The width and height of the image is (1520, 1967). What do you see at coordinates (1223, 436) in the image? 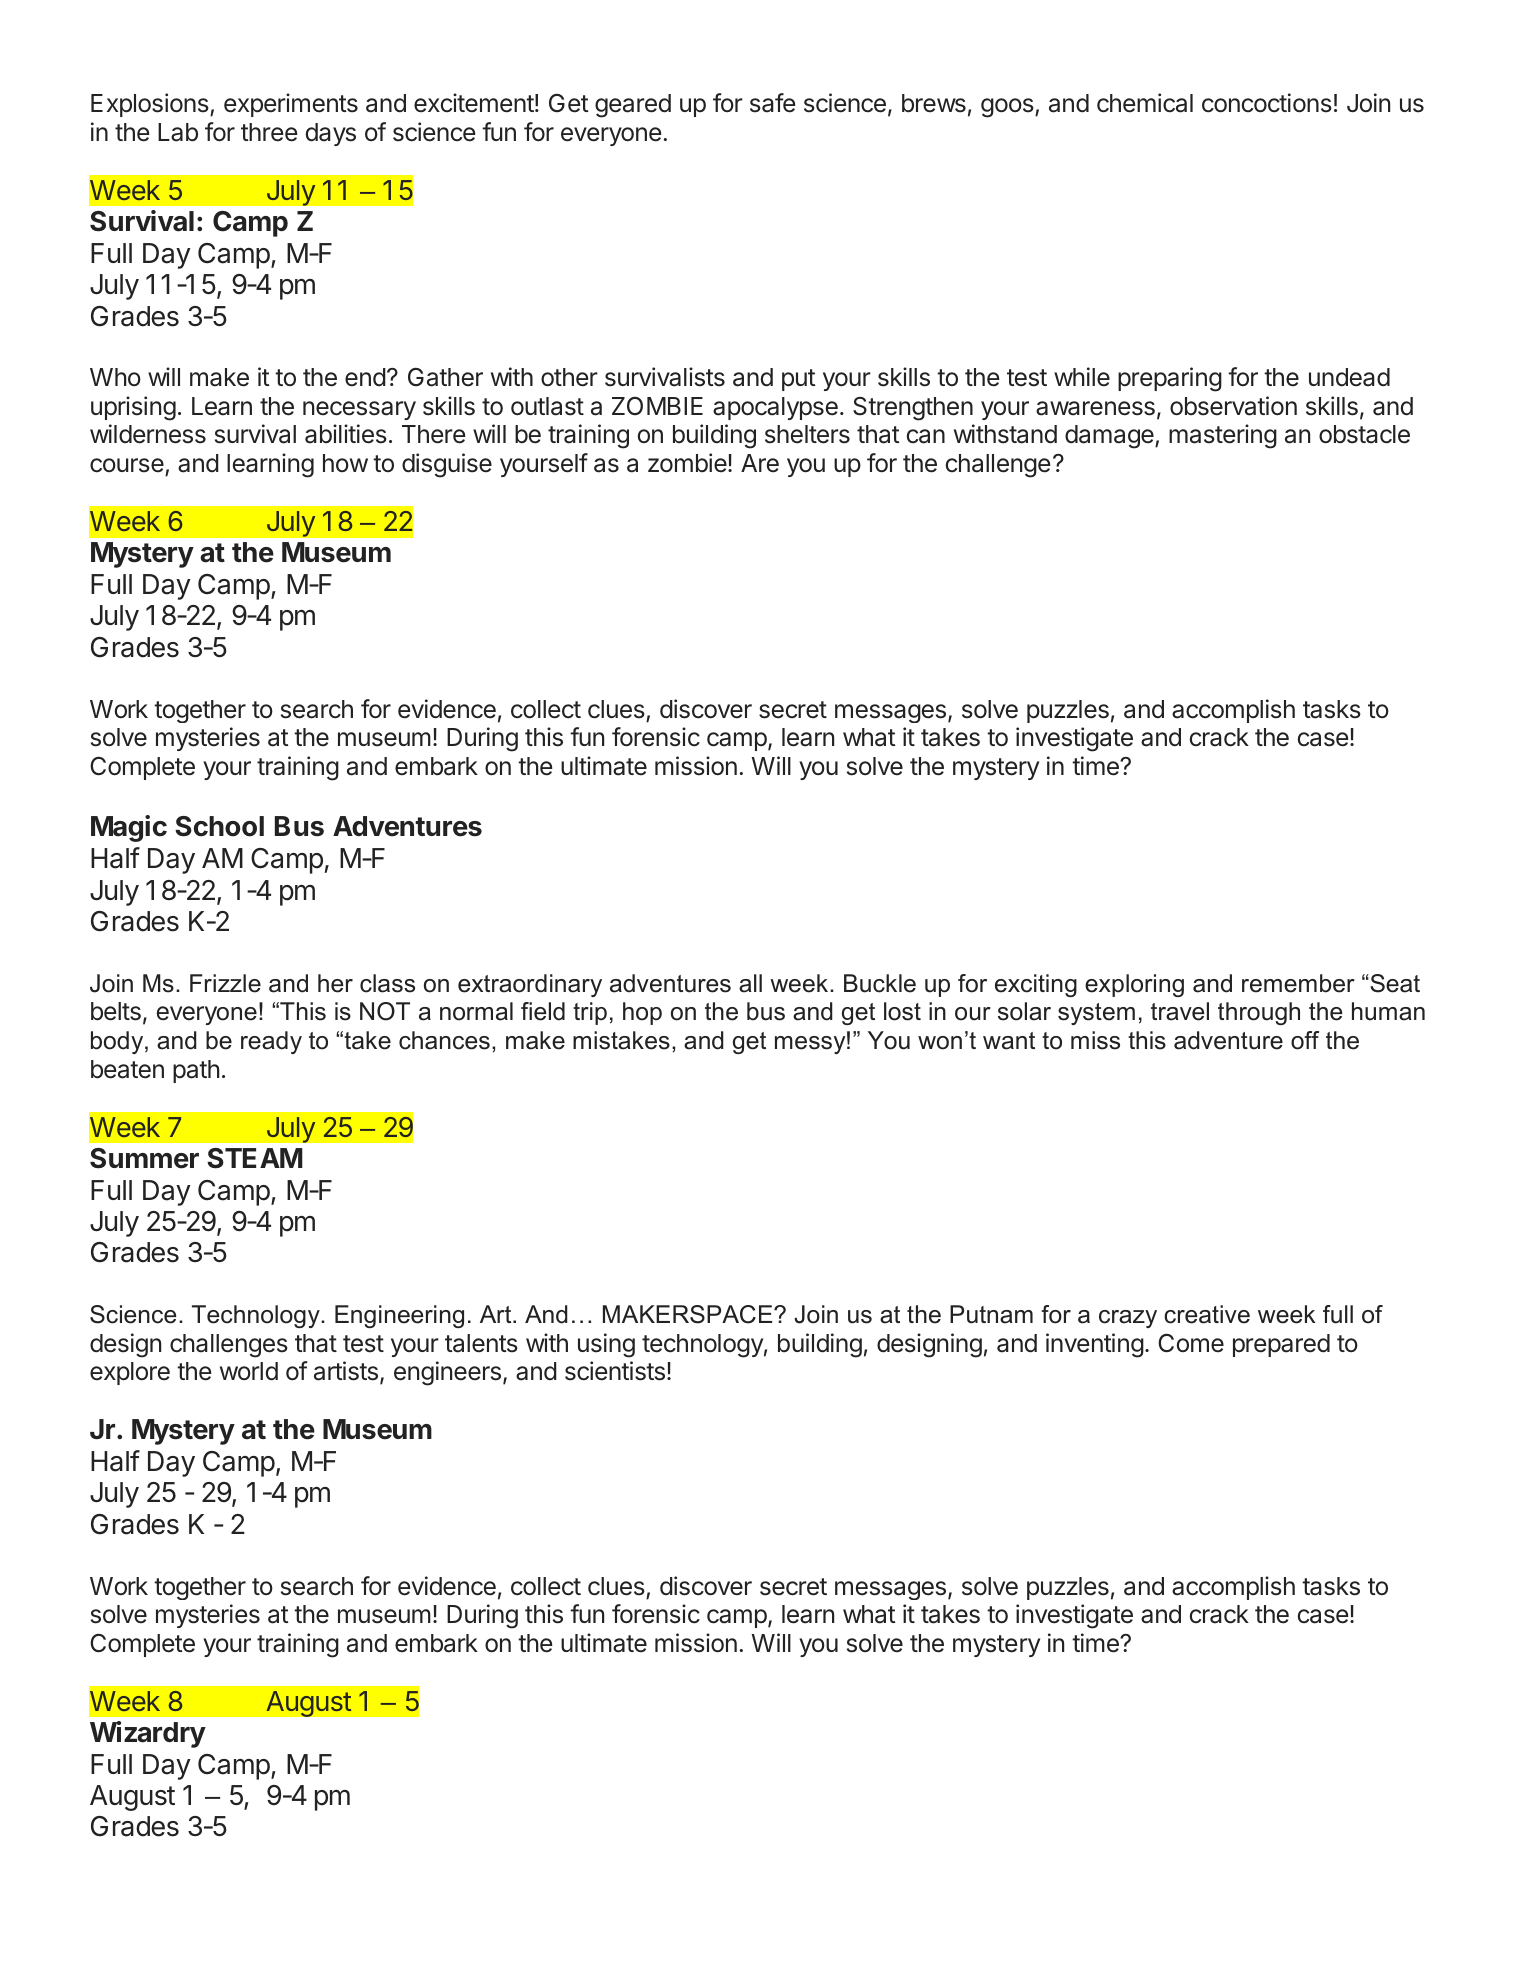
I see `mastering` at bounding box center [1223, 436].
